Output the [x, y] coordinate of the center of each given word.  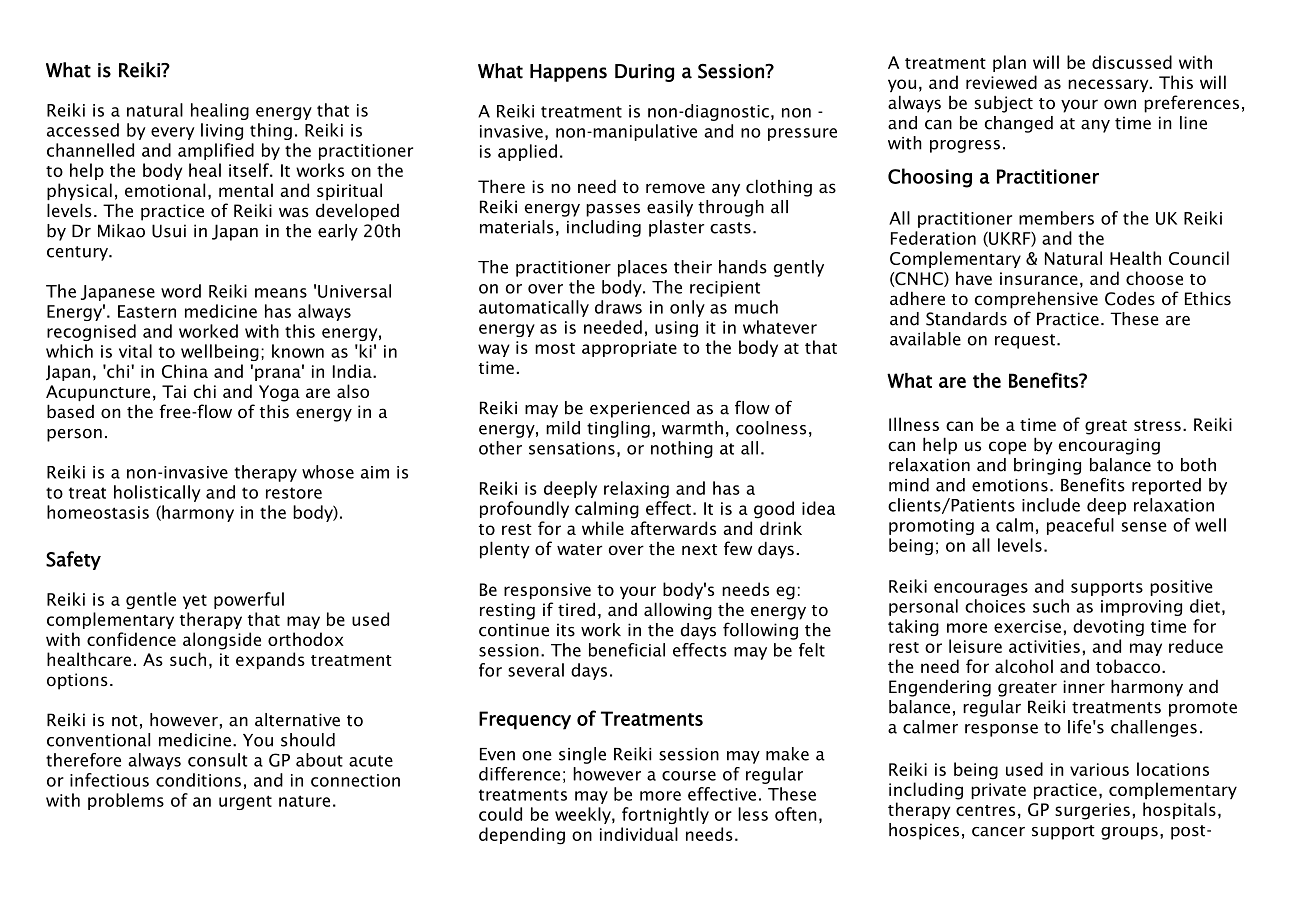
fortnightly [665, 815]
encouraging [1109, 446]
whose [328, 472]
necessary [1109, 85]
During [644, 73]
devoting [1108, 627]
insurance [1039, 278]
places [642, 268]
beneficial [627, 650]
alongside [222, 641]
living [222, 131]
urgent [245, 802]
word [181, 291]
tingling [618, 429]
